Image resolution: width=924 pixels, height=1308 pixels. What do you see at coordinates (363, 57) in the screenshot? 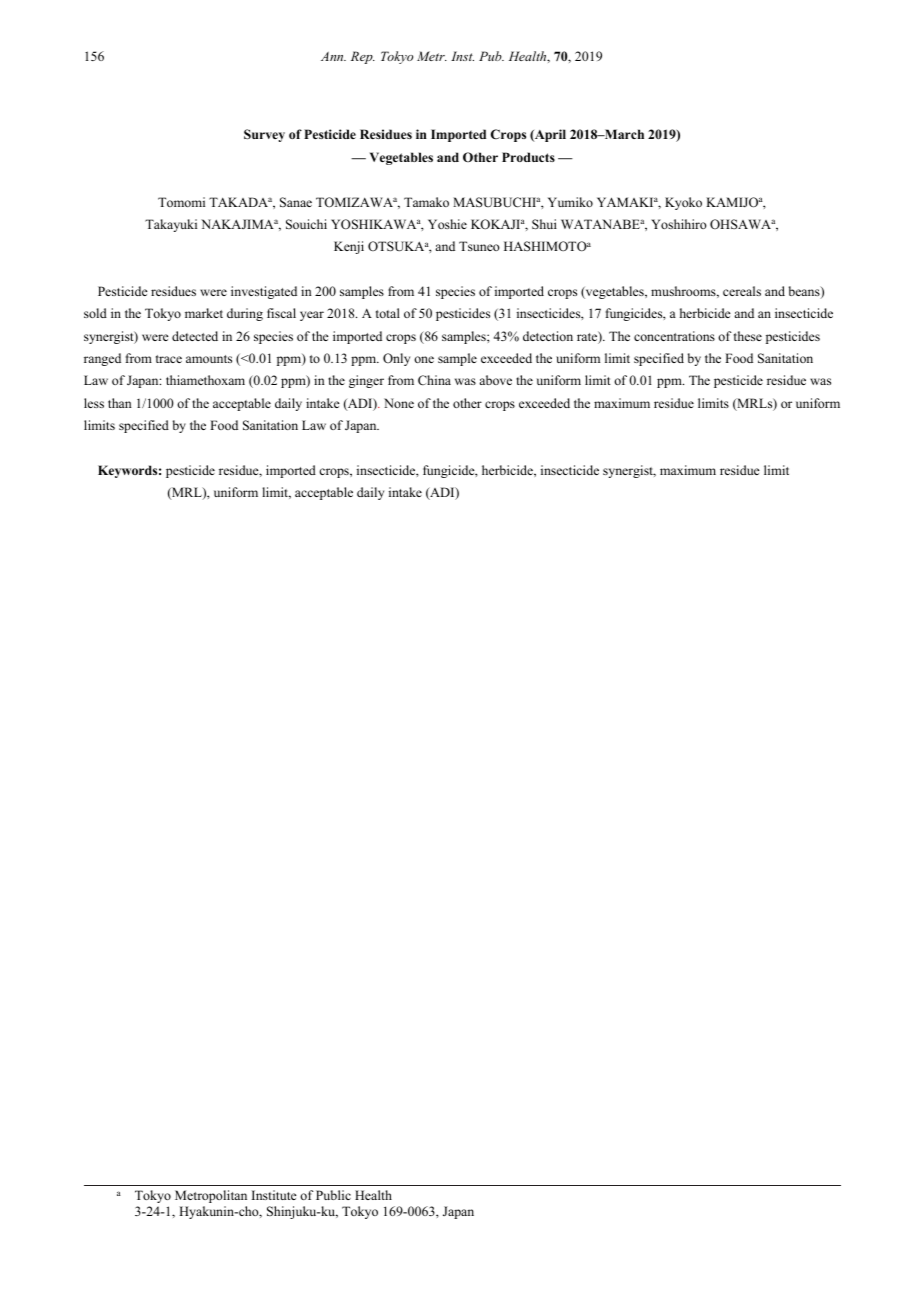
I see `Rep` at bounding box center [363, 57].
